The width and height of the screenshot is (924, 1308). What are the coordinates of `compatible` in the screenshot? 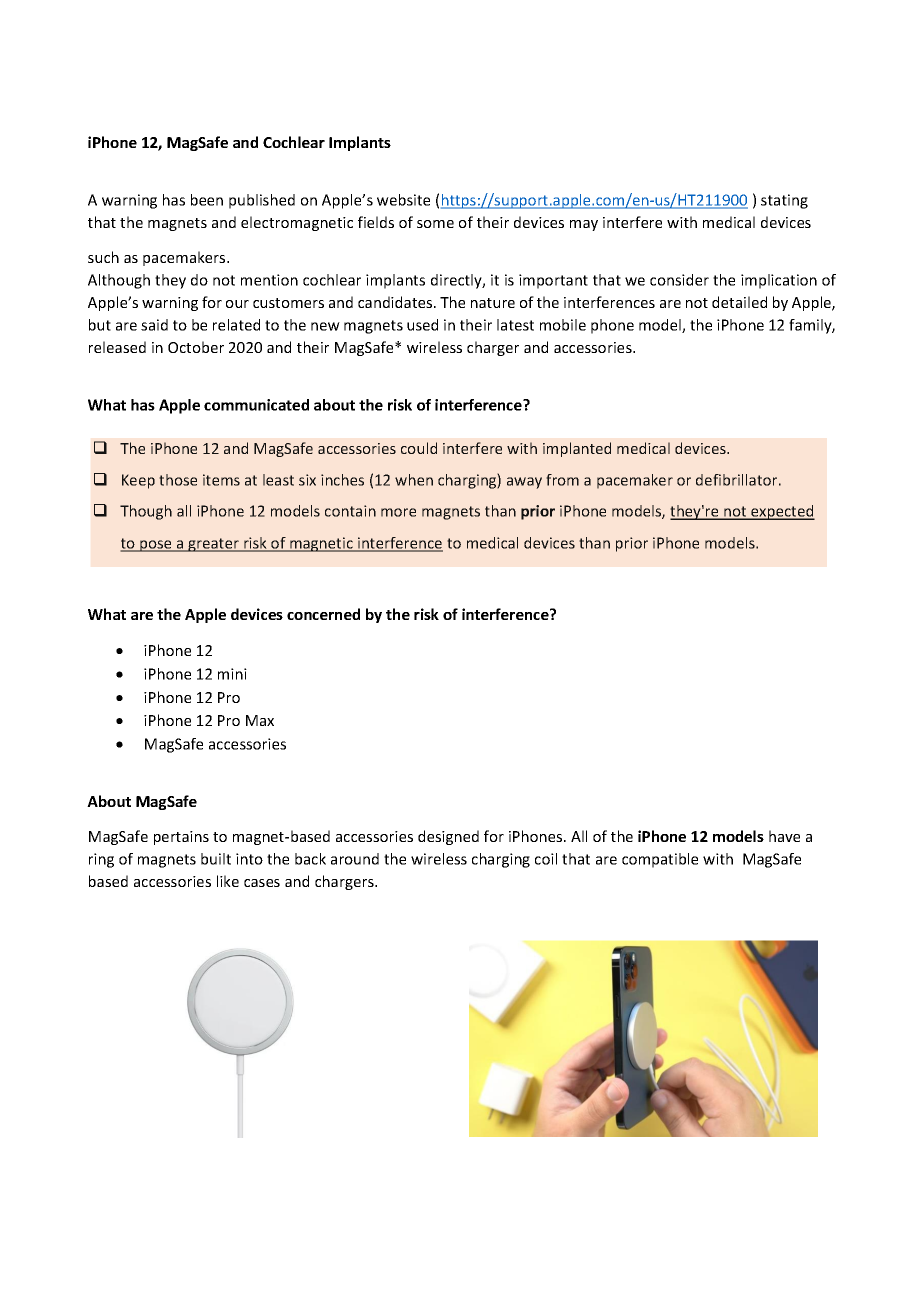 It's located at (660, 860).
